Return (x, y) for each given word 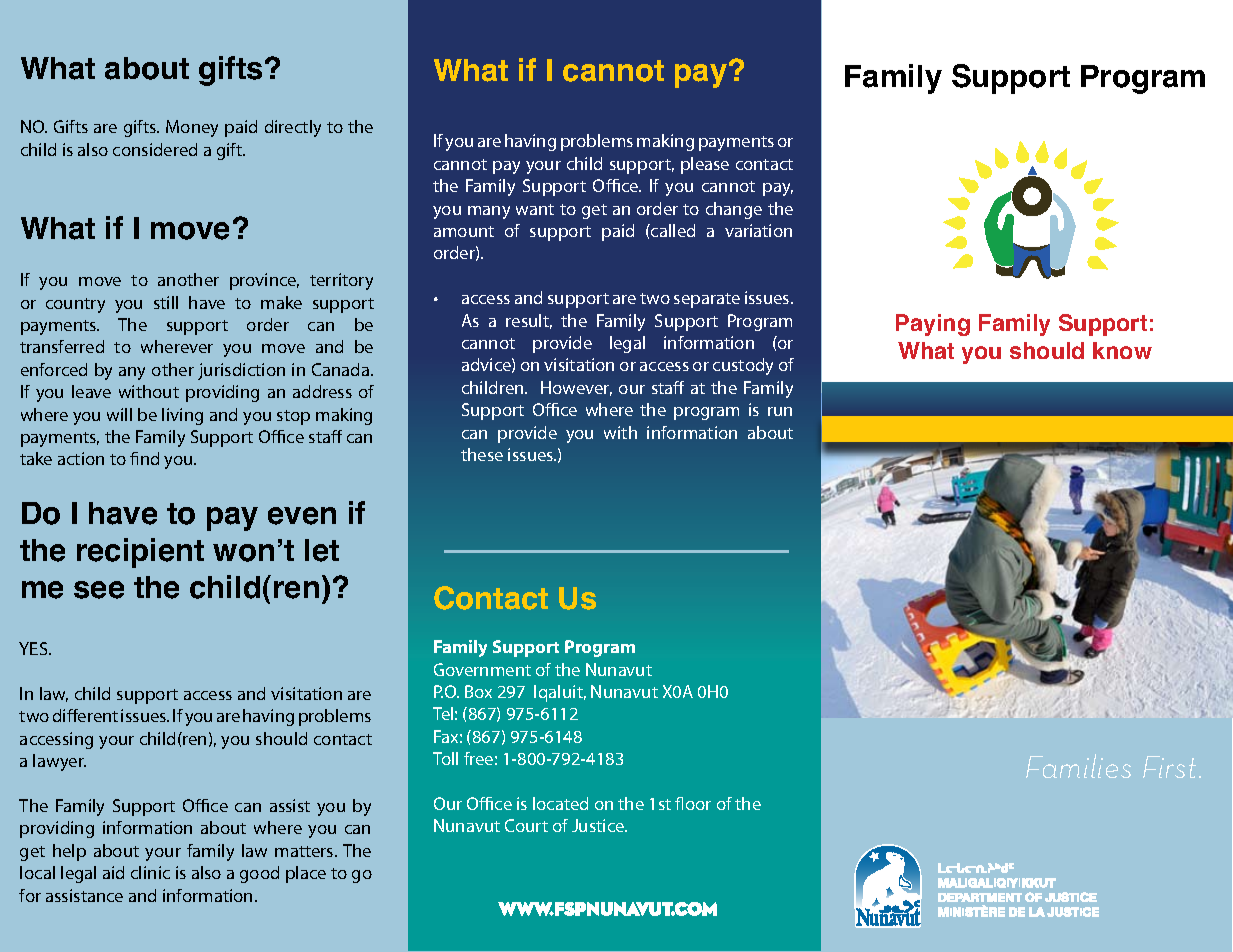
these (482, 454)
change (734, 210)
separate (707, 300)
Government (482, 669)
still (166, 302)
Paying (933, 325)
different (85, 715)
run (780, 411)
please (705, 165)
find (144, 458)
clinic (150, 872)
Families (1078, 766)
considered (155, 149)
